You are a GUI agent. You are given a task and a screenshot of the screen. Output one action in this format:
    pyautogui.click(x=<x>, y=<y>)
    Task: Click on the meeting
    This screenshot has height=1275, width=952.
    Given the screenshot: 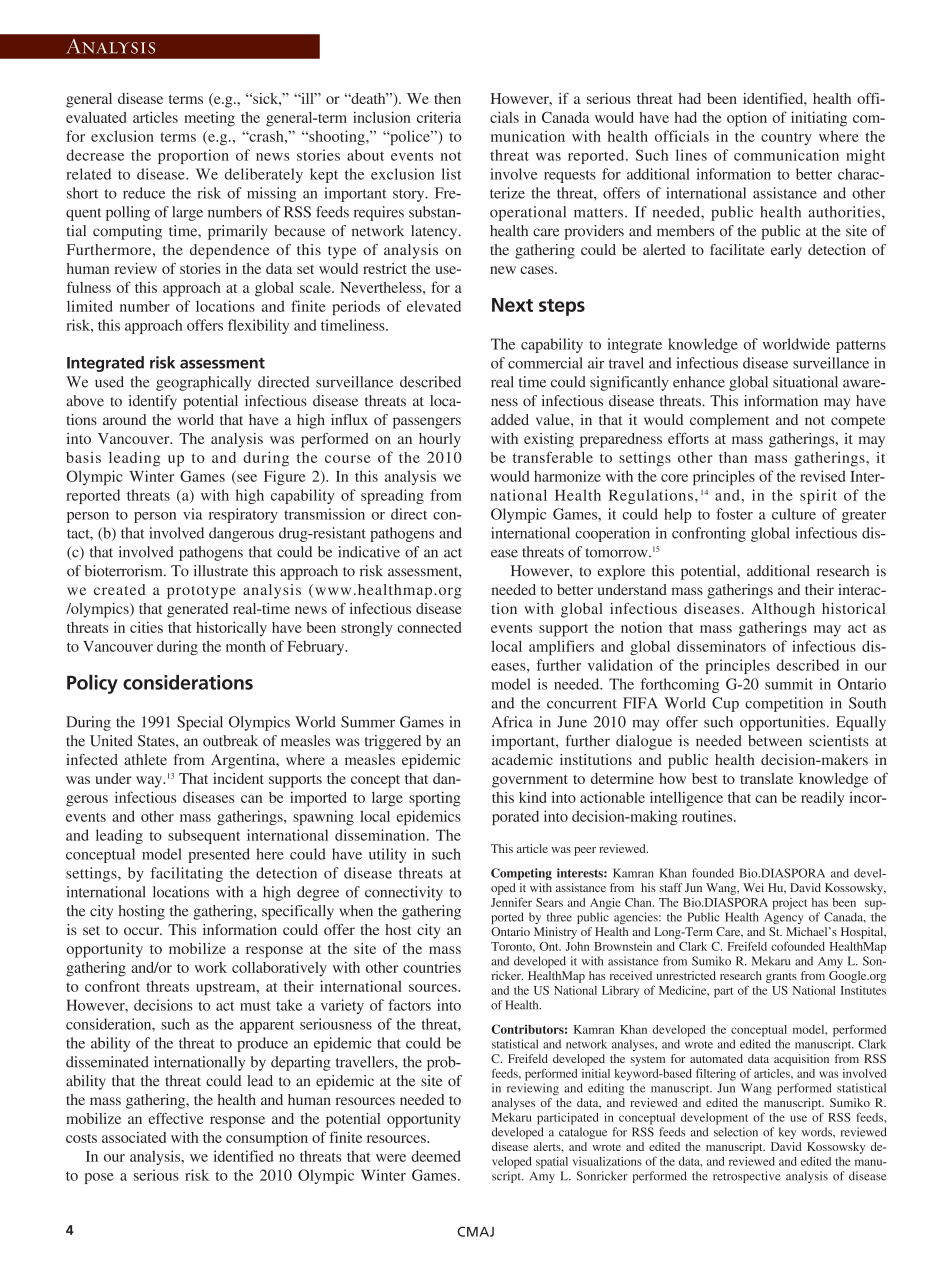 What is the action you would take?
    pyautogui.click(x=209, y=119)
